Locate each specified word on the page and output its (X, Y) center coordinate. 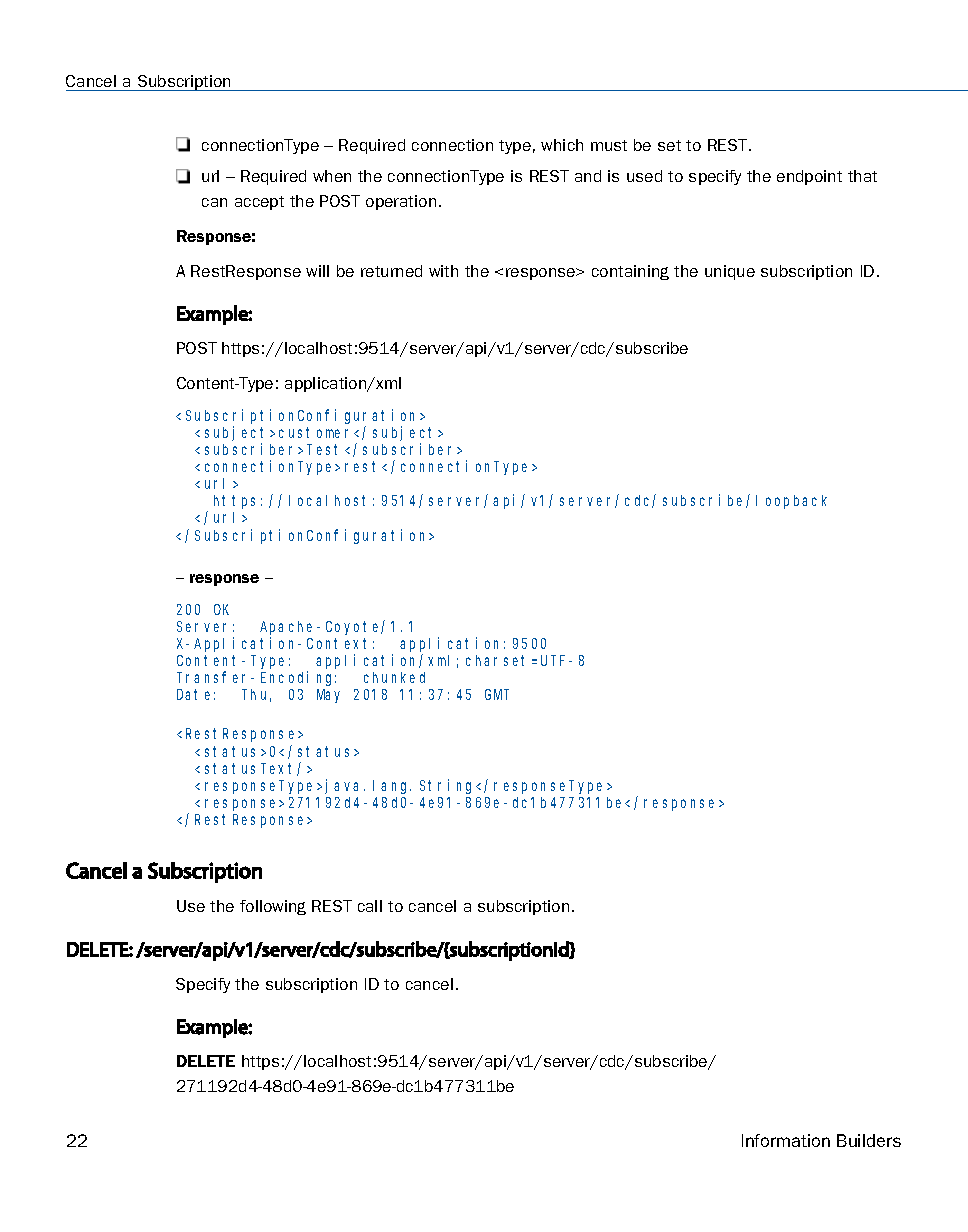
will (317, 271)
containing (630, 272)
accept (259, 203)
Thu (256, 695)
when (332, 176)
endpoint (809, 177)
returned (391, 271)
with (443, 271)
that (862, 176)
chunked (394, 677)
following (273, 907)
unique (730, 272)
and (588, 176)
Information (786, 1140)
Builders (869, 1140)
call (370, 906)
